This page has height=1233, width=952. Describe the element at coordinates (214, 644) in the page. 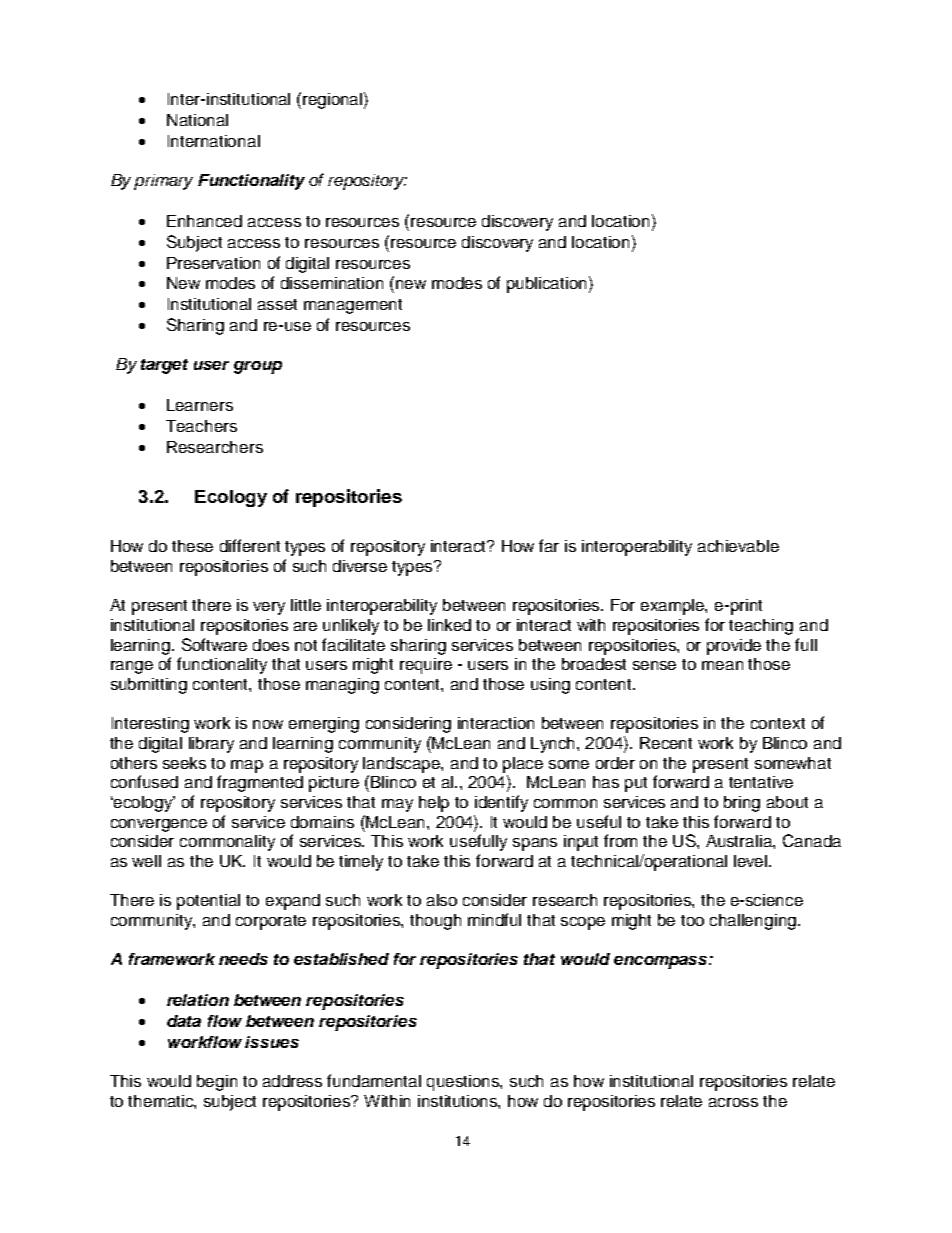

I see `Software` at that location.
